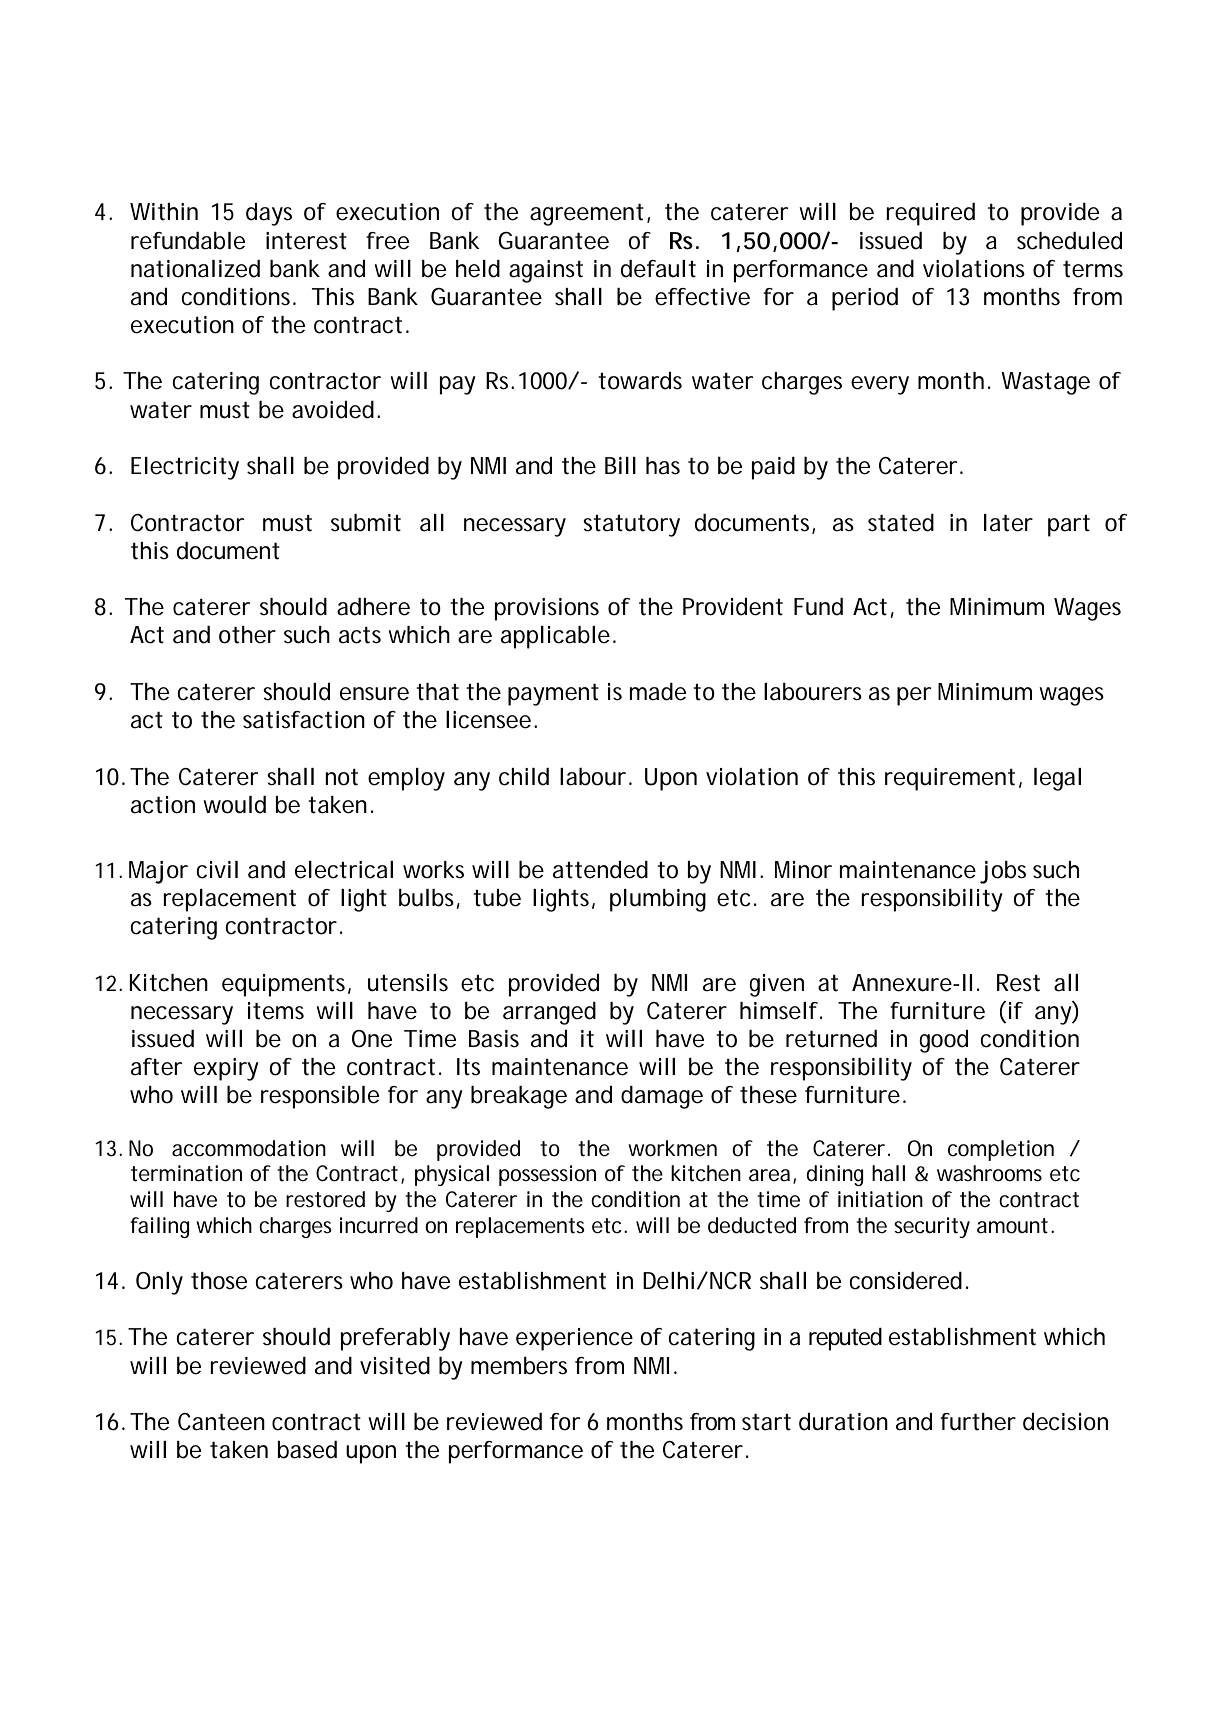 This screenshot has height=1719, width=1215. Describe the element at coordinates (930, 214) in the screenshot. I see `required` at that location.
